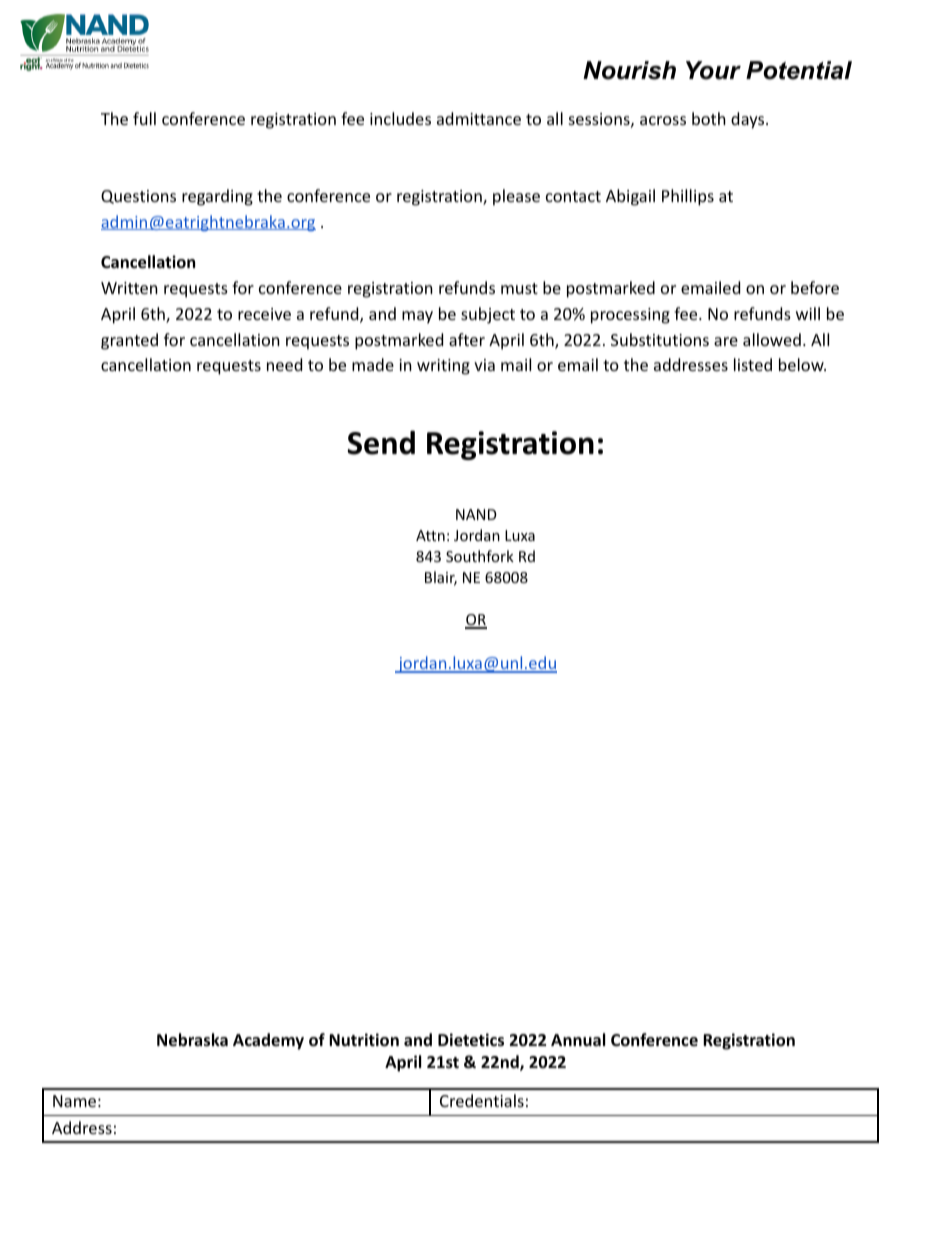 Image resolution: width=952 pixels, height=1233 pixels. What do you see at coordinates (749, 120) in the screenshot?
I see `days` at bounding box center [749, 120].
